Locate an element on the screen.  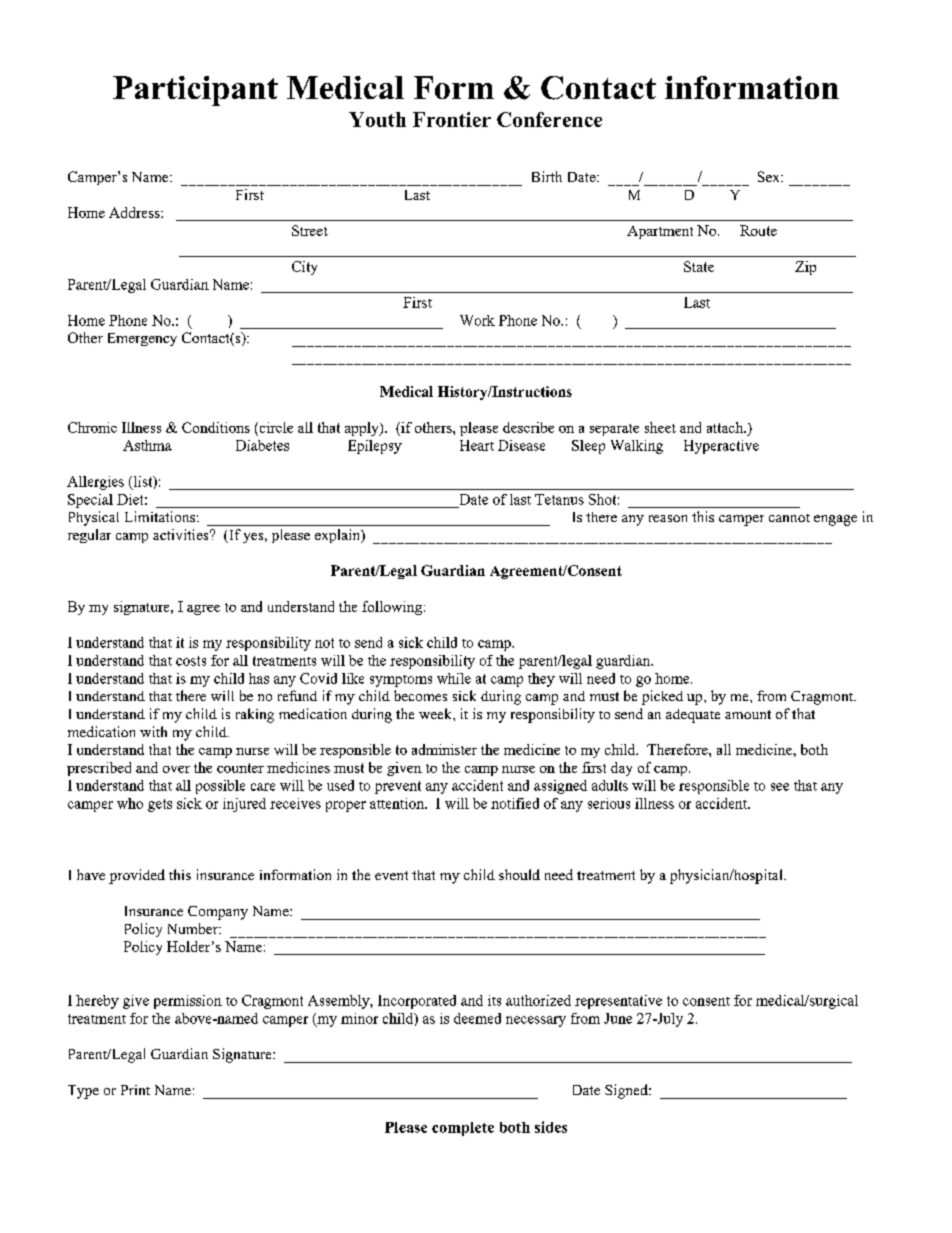
Frontier is located at coordinates (452, 119).
